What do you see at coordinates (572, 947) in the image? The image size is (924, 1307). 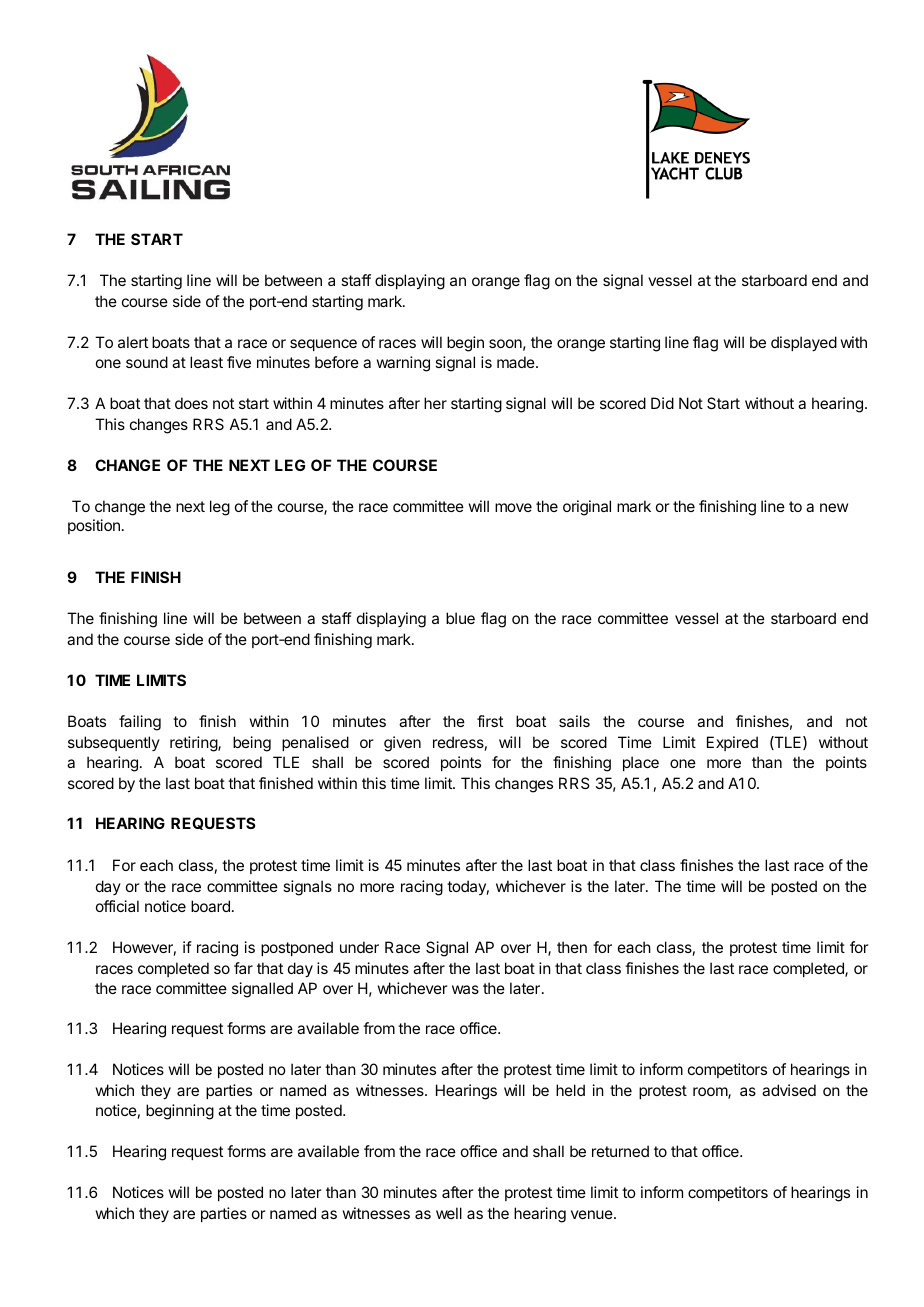 I see `then` at bounding box center [572, 947].
